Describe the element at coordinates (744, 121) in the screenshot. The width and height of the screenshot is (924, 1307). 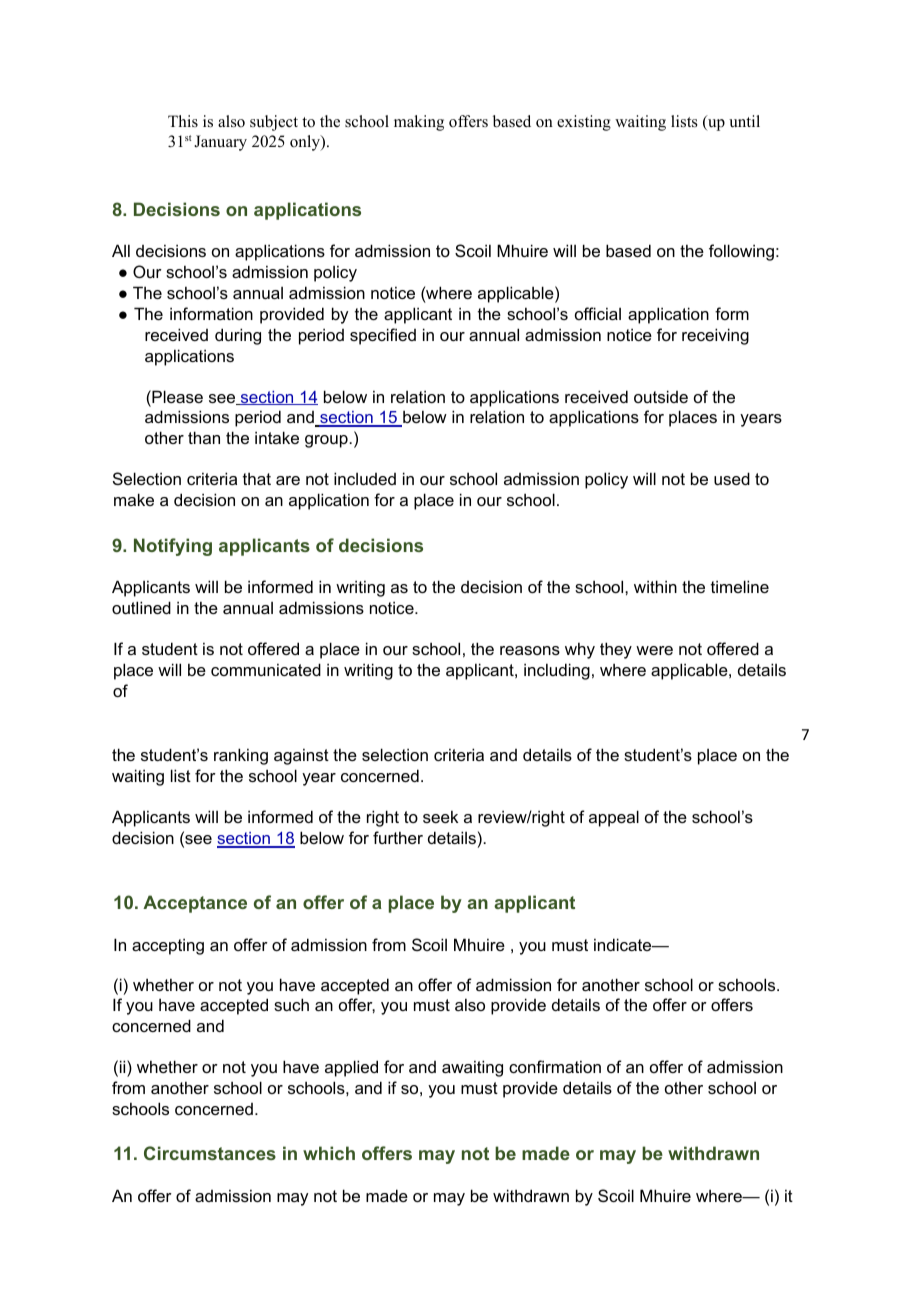
I see `until` at that location.
